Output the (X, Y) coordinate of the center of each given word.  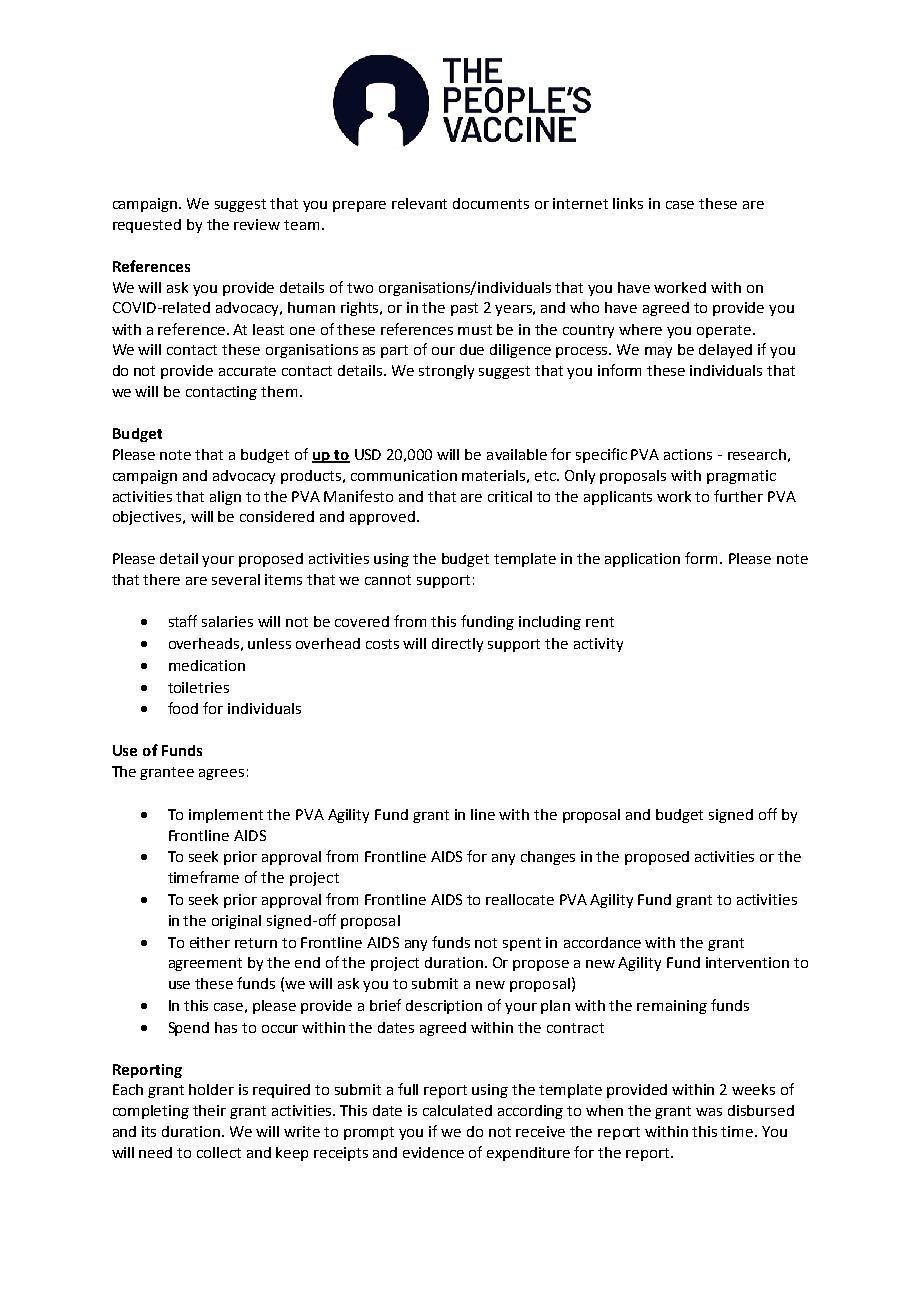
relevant (419, 203)
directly (457, 645)
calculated (457, 1110)
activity (598, 645)
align (225, 498)
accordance (602, 942)
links (628, 203)
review (257, 224)
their (209, 1110)
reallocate (520, 899)
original (236, 922)
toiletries (198, 687)
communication (404, 475)
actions (688, 454)
